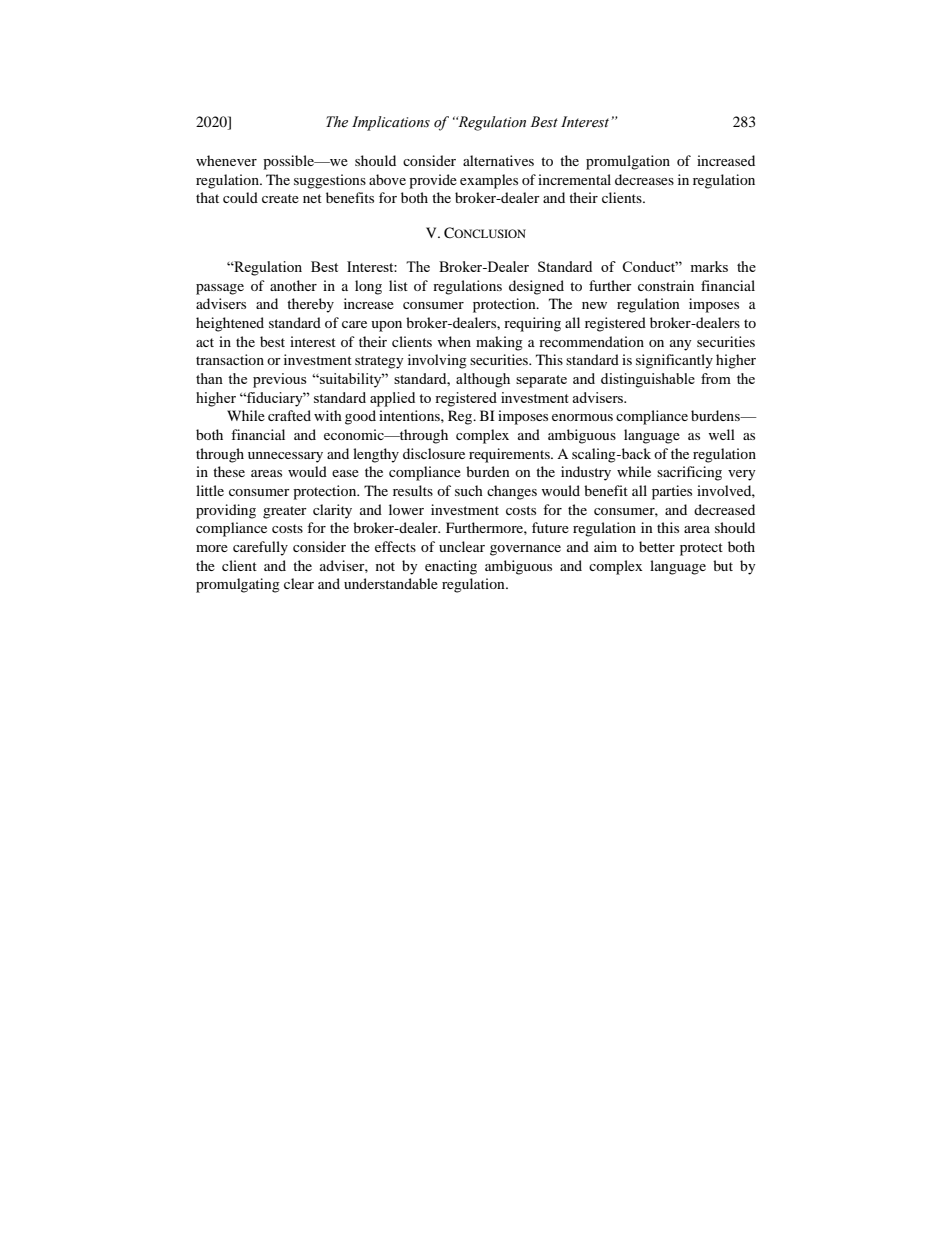  Describe the element at coordinates (674, 361) in the image. I see `significantly` at that location.
